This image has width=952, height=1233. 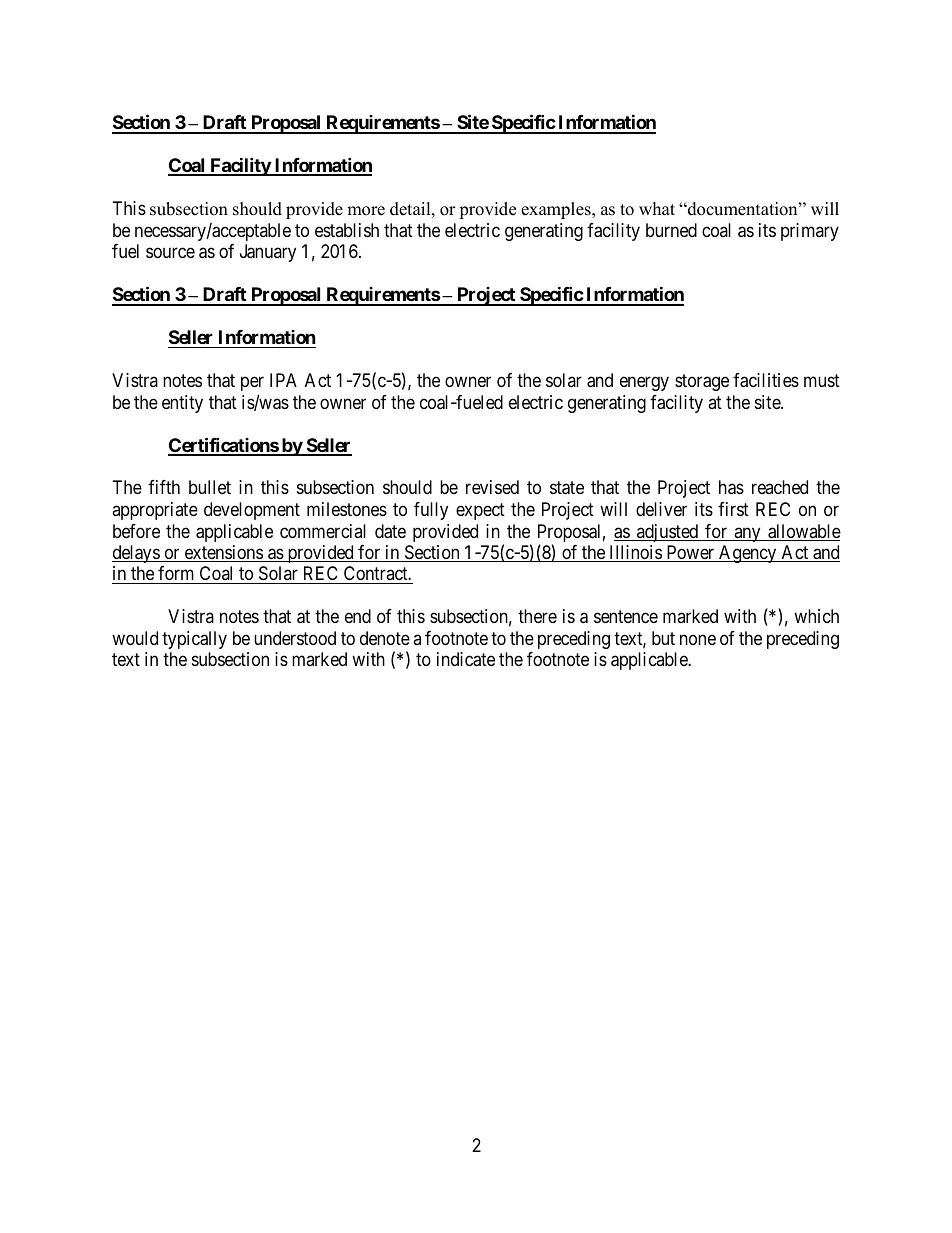 What do you see at coordinates (480, 511) in the image?
I see `expect` at bounding box center [480, 511].
